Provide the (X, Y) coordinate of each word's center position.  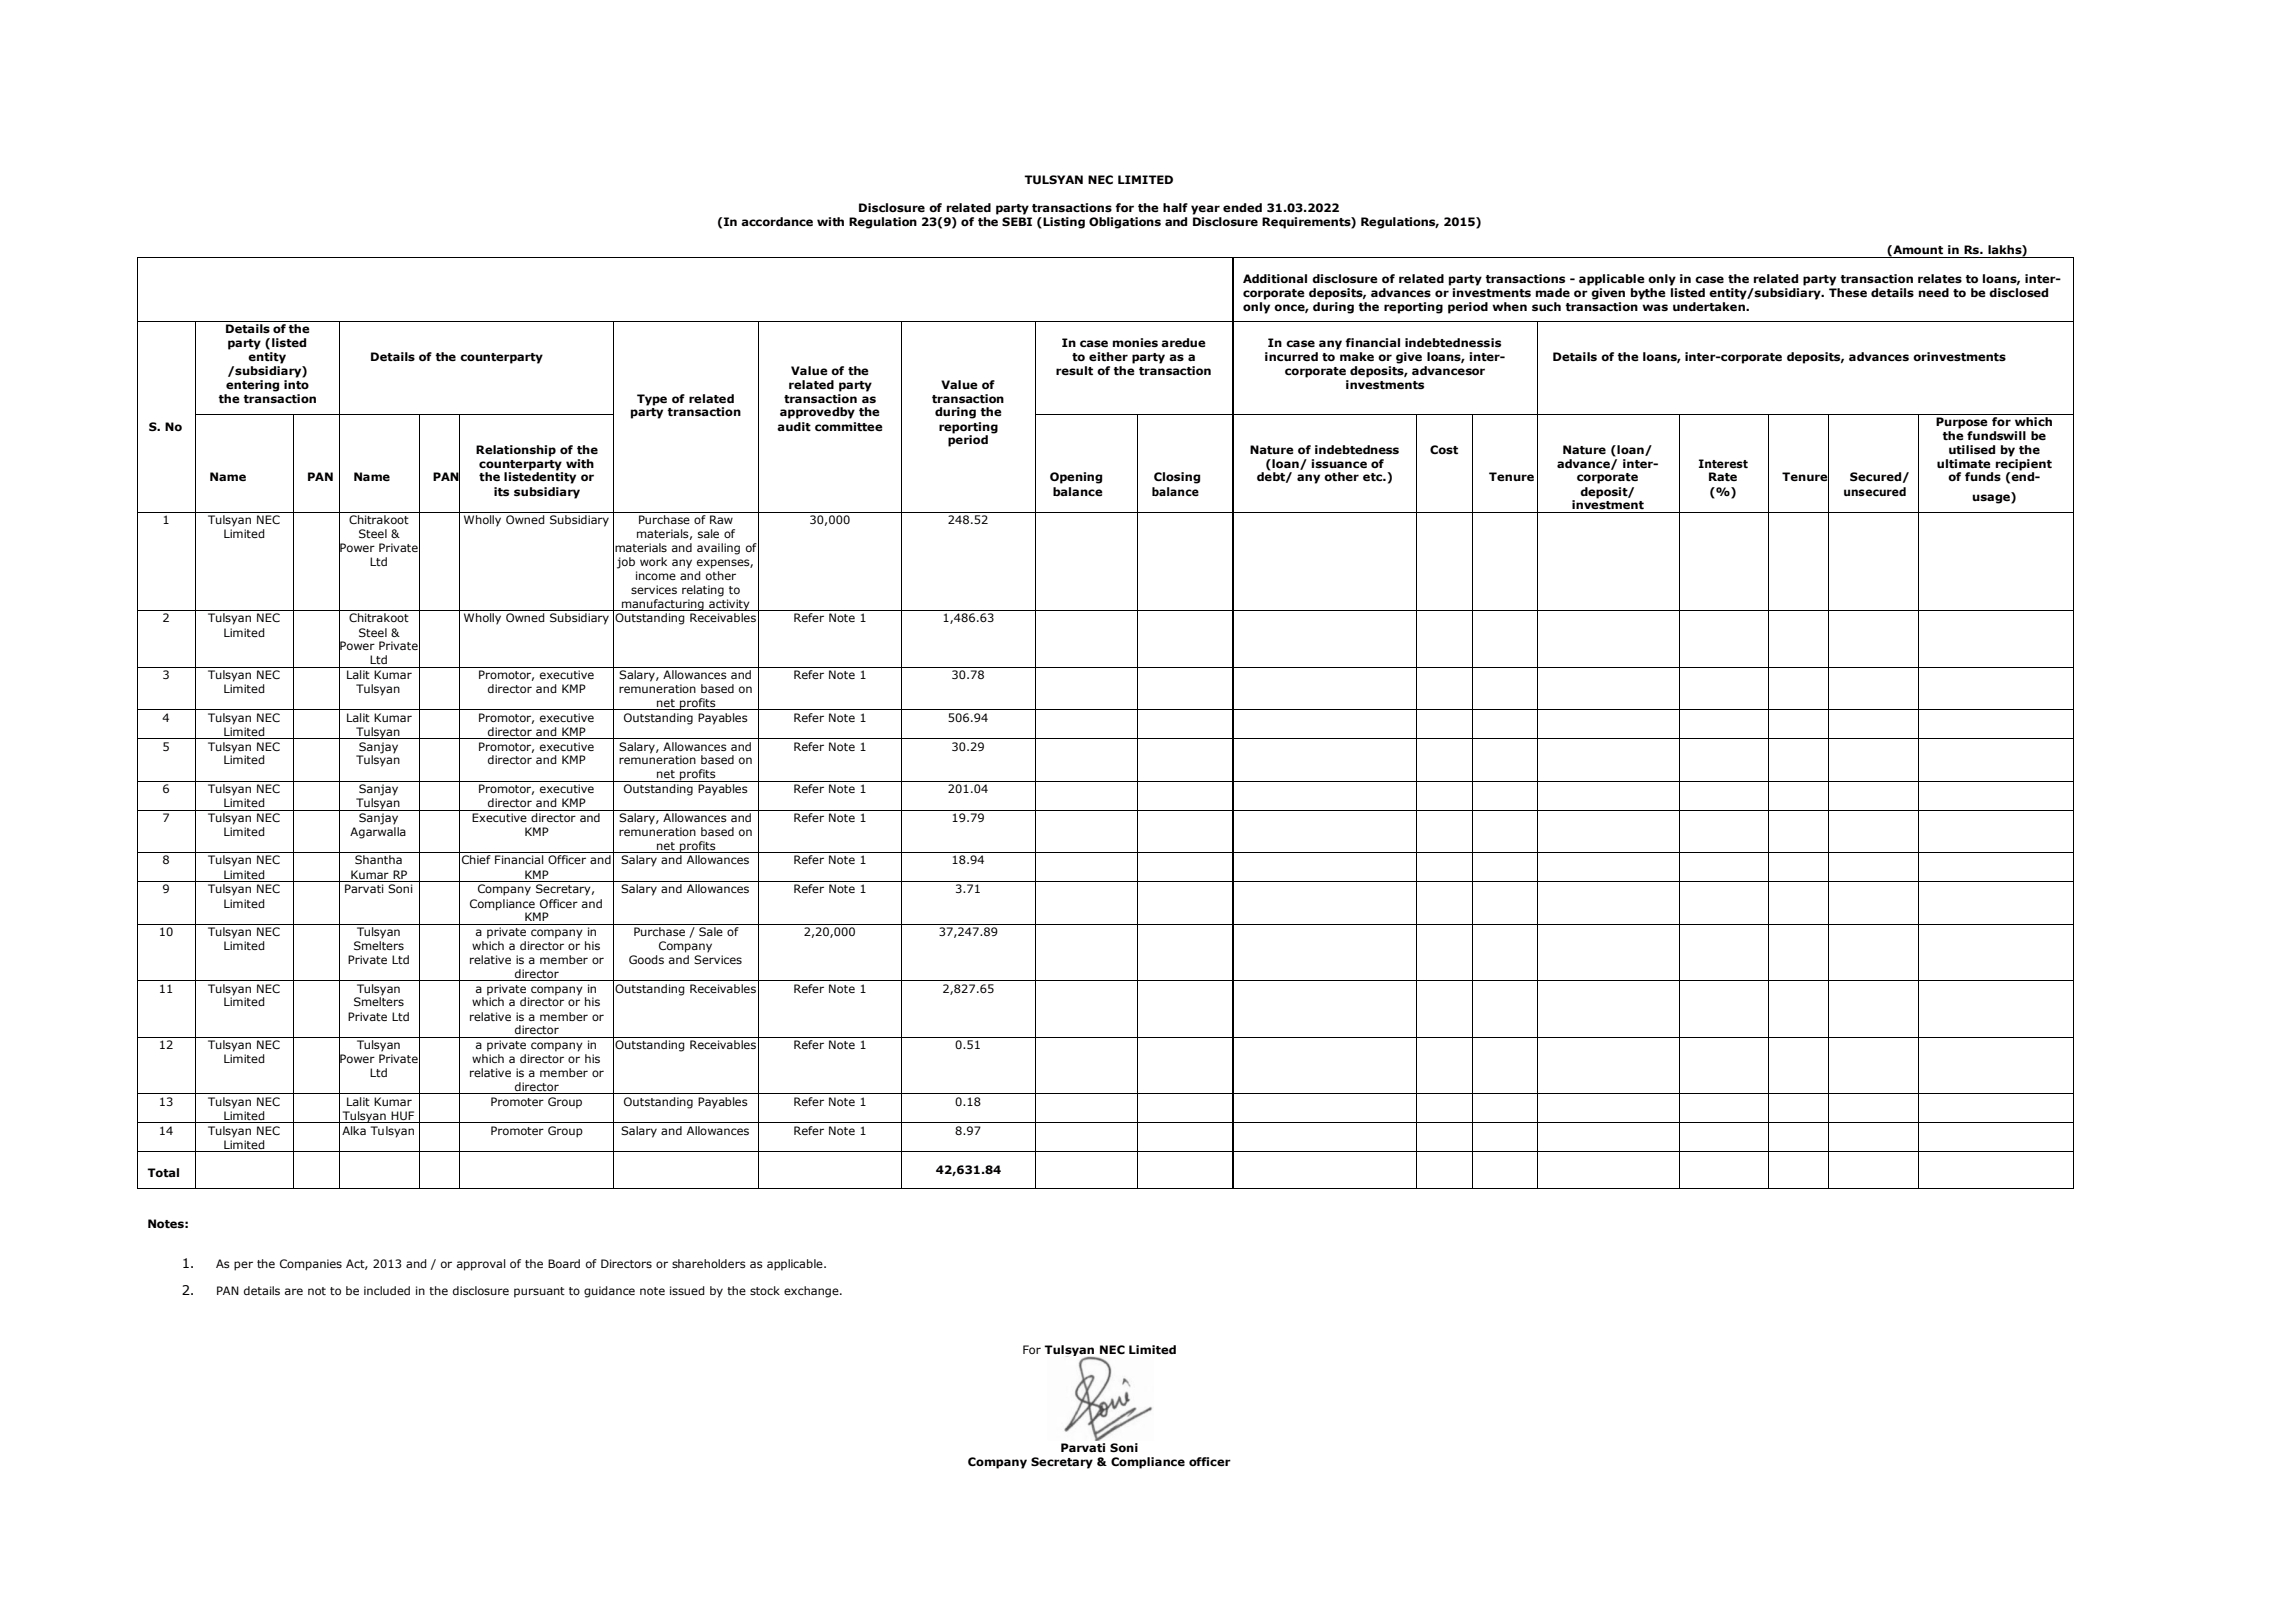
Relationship (516, 451)
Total (163, 1172)
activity (729, 605)
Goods (646, 959)
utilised (1972, 449)
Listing (1064, 223)
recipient (2024, 465)
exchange (812, 1292)
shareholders (709, 1263)
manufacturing (663, 605)
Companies (311, 1265)
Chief (476, 859)
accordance (777, 221)
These (1848, 292)
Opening (1076, 478)
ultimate (1964, 463)
